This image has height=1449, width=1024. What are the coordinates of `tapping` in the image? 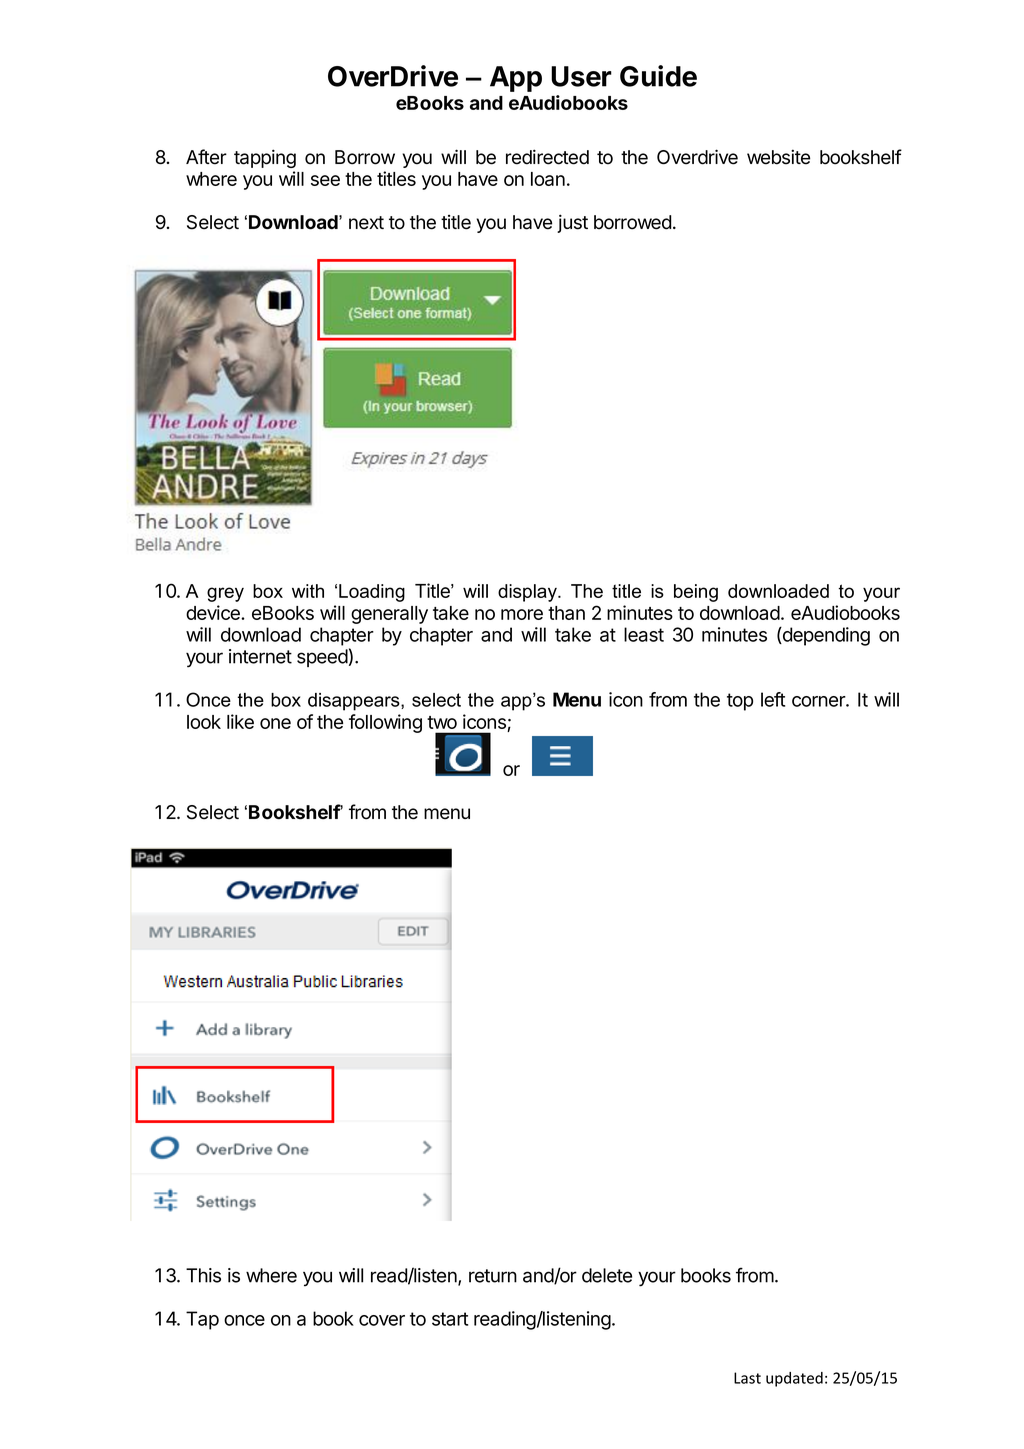 It's located at (265, 158).
